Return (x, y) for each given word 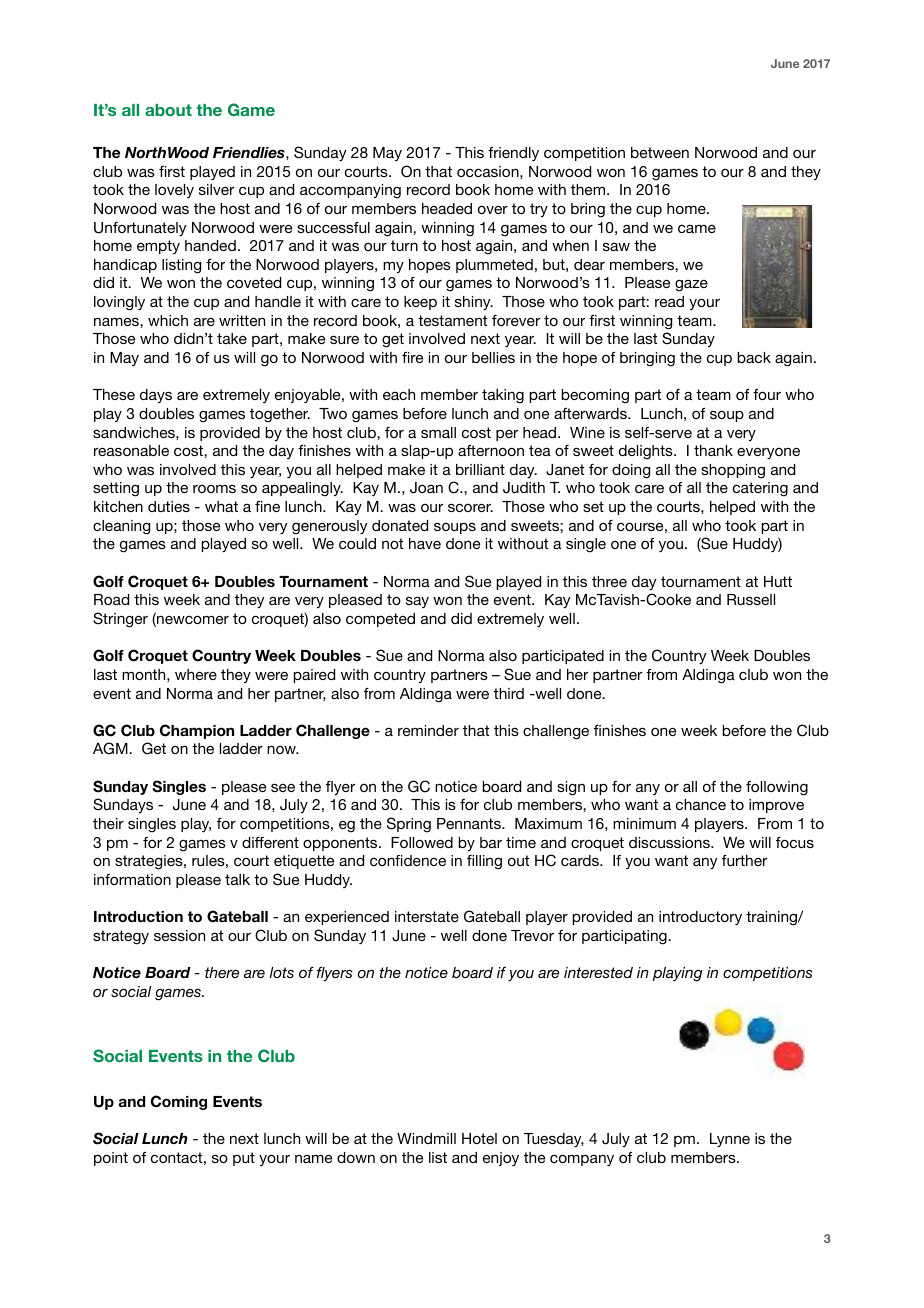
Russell (751, 599)
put (244, 1159)
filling (484, 862)
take (232, 338)
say (417, 602)
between (660, 152)
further (744, 860)
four (767, 394)
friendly (513, 154)
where (196, 674)
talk (237, 879)
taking (503, 396)
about (168, 110)
